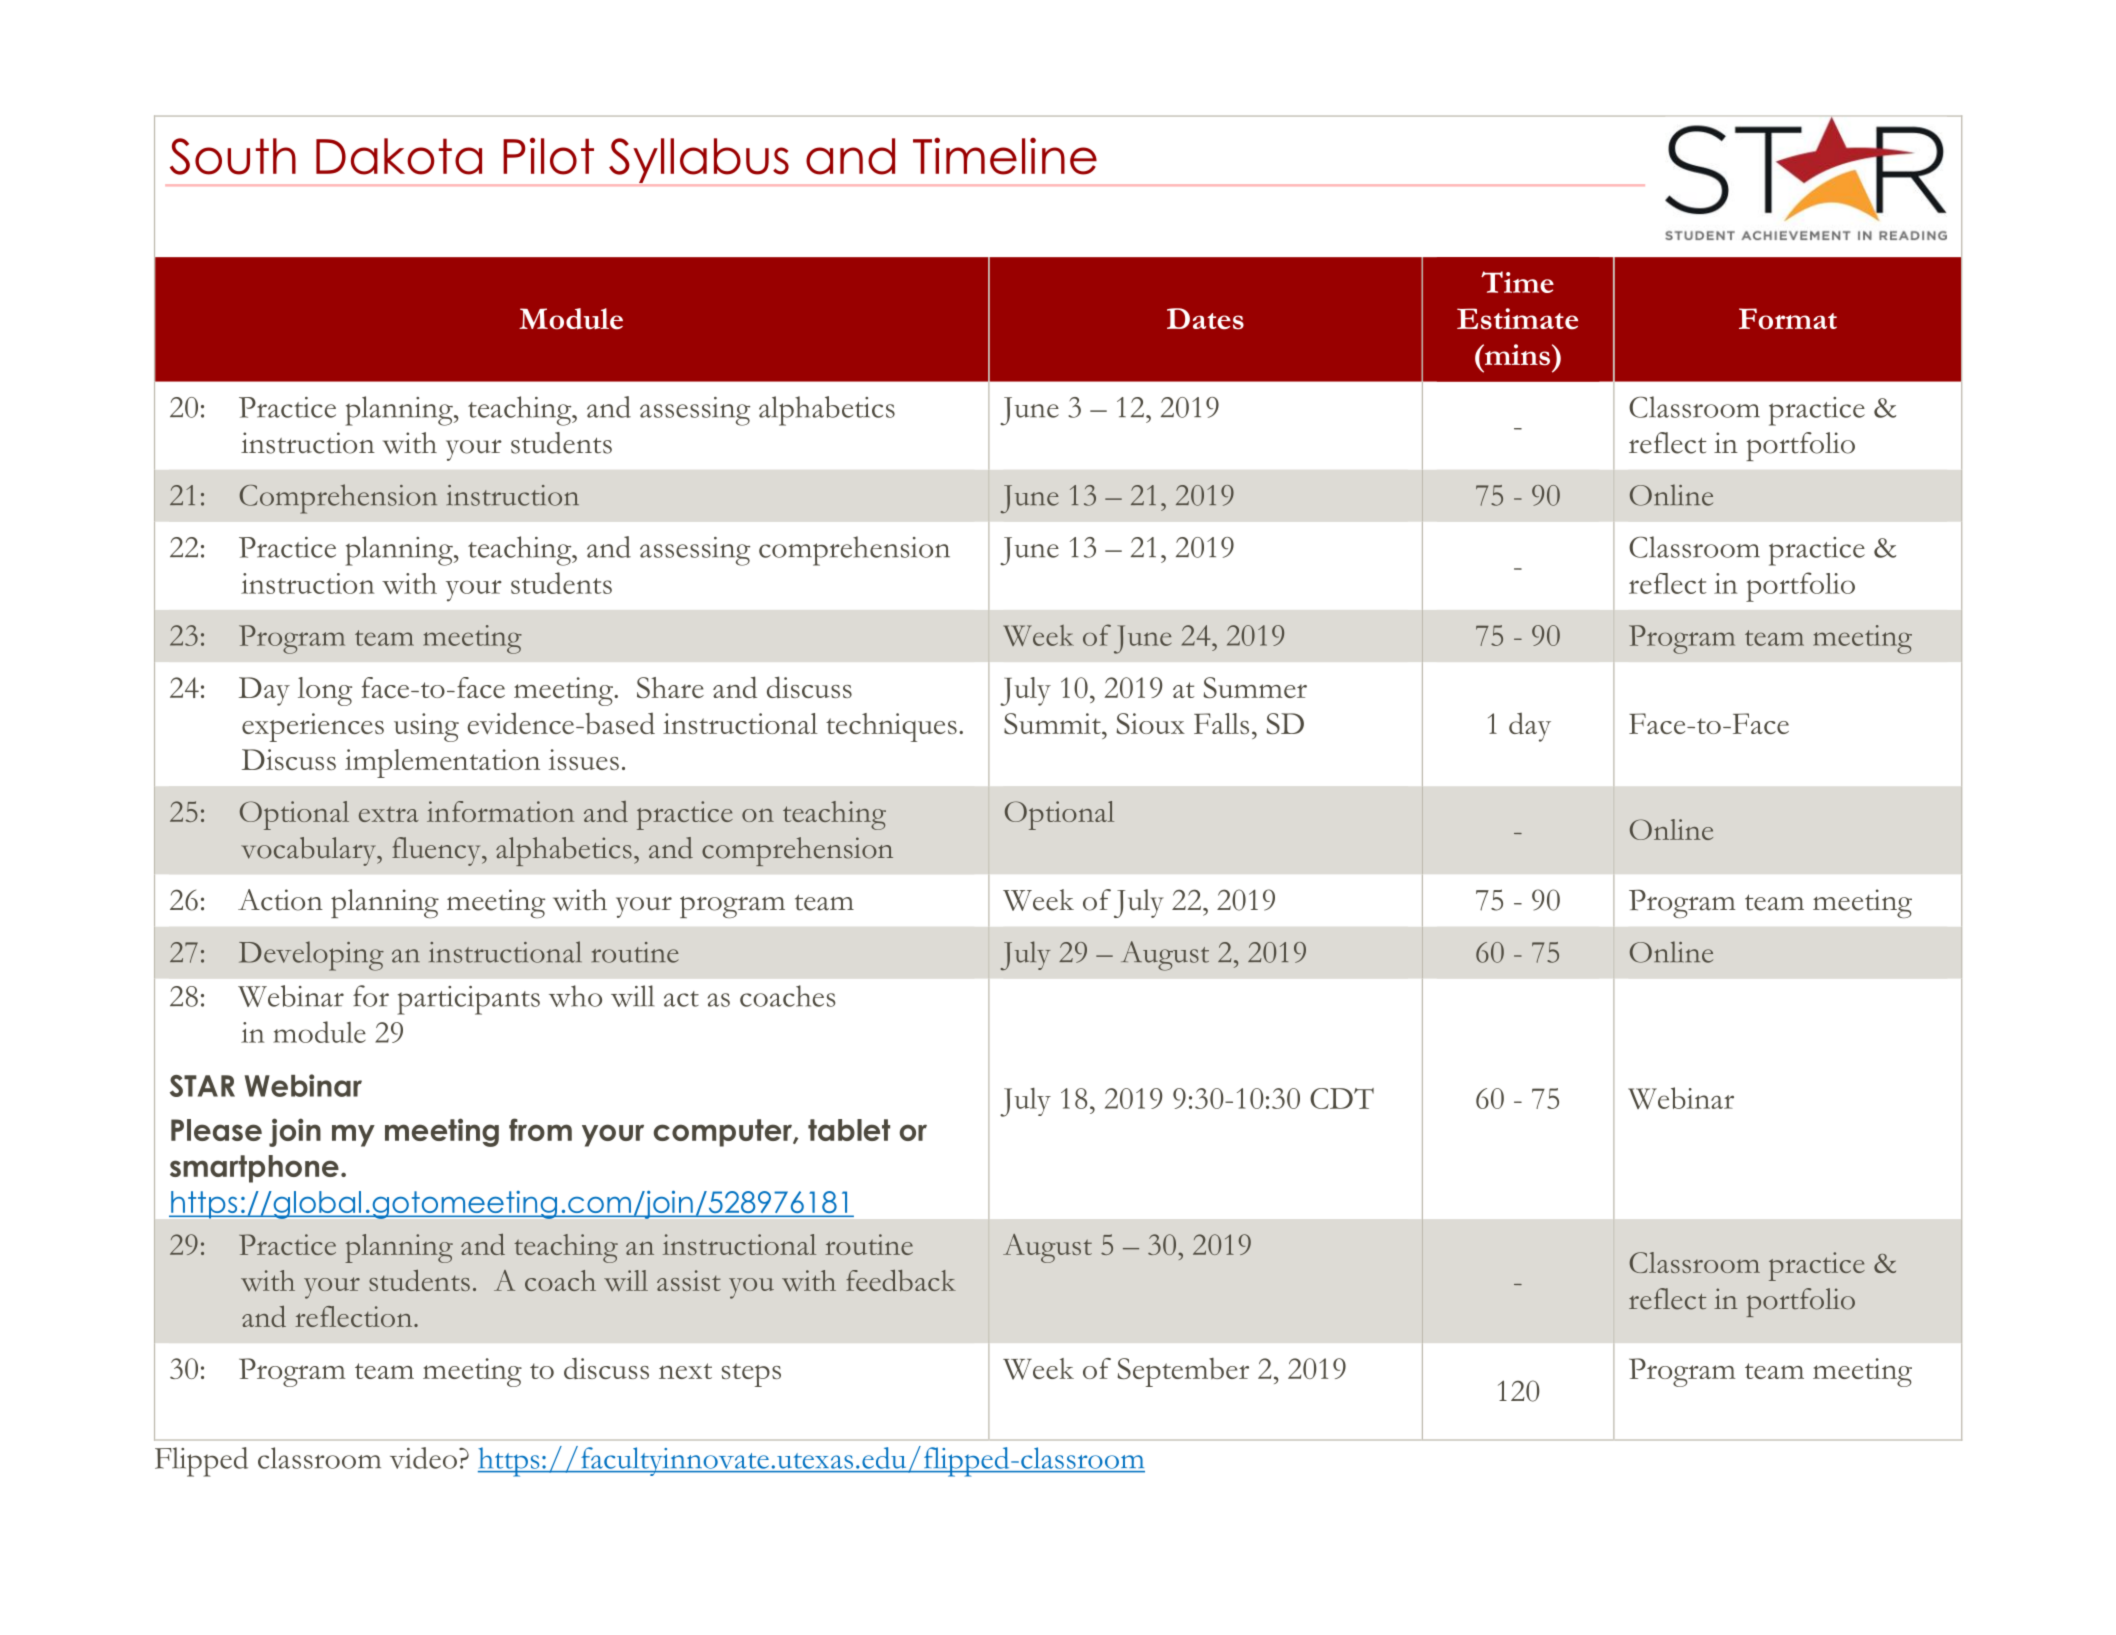 This page has height=1635, width=2116. Describe the element at coordinates (1183, 1372) in the page. I see `September` at that location.
